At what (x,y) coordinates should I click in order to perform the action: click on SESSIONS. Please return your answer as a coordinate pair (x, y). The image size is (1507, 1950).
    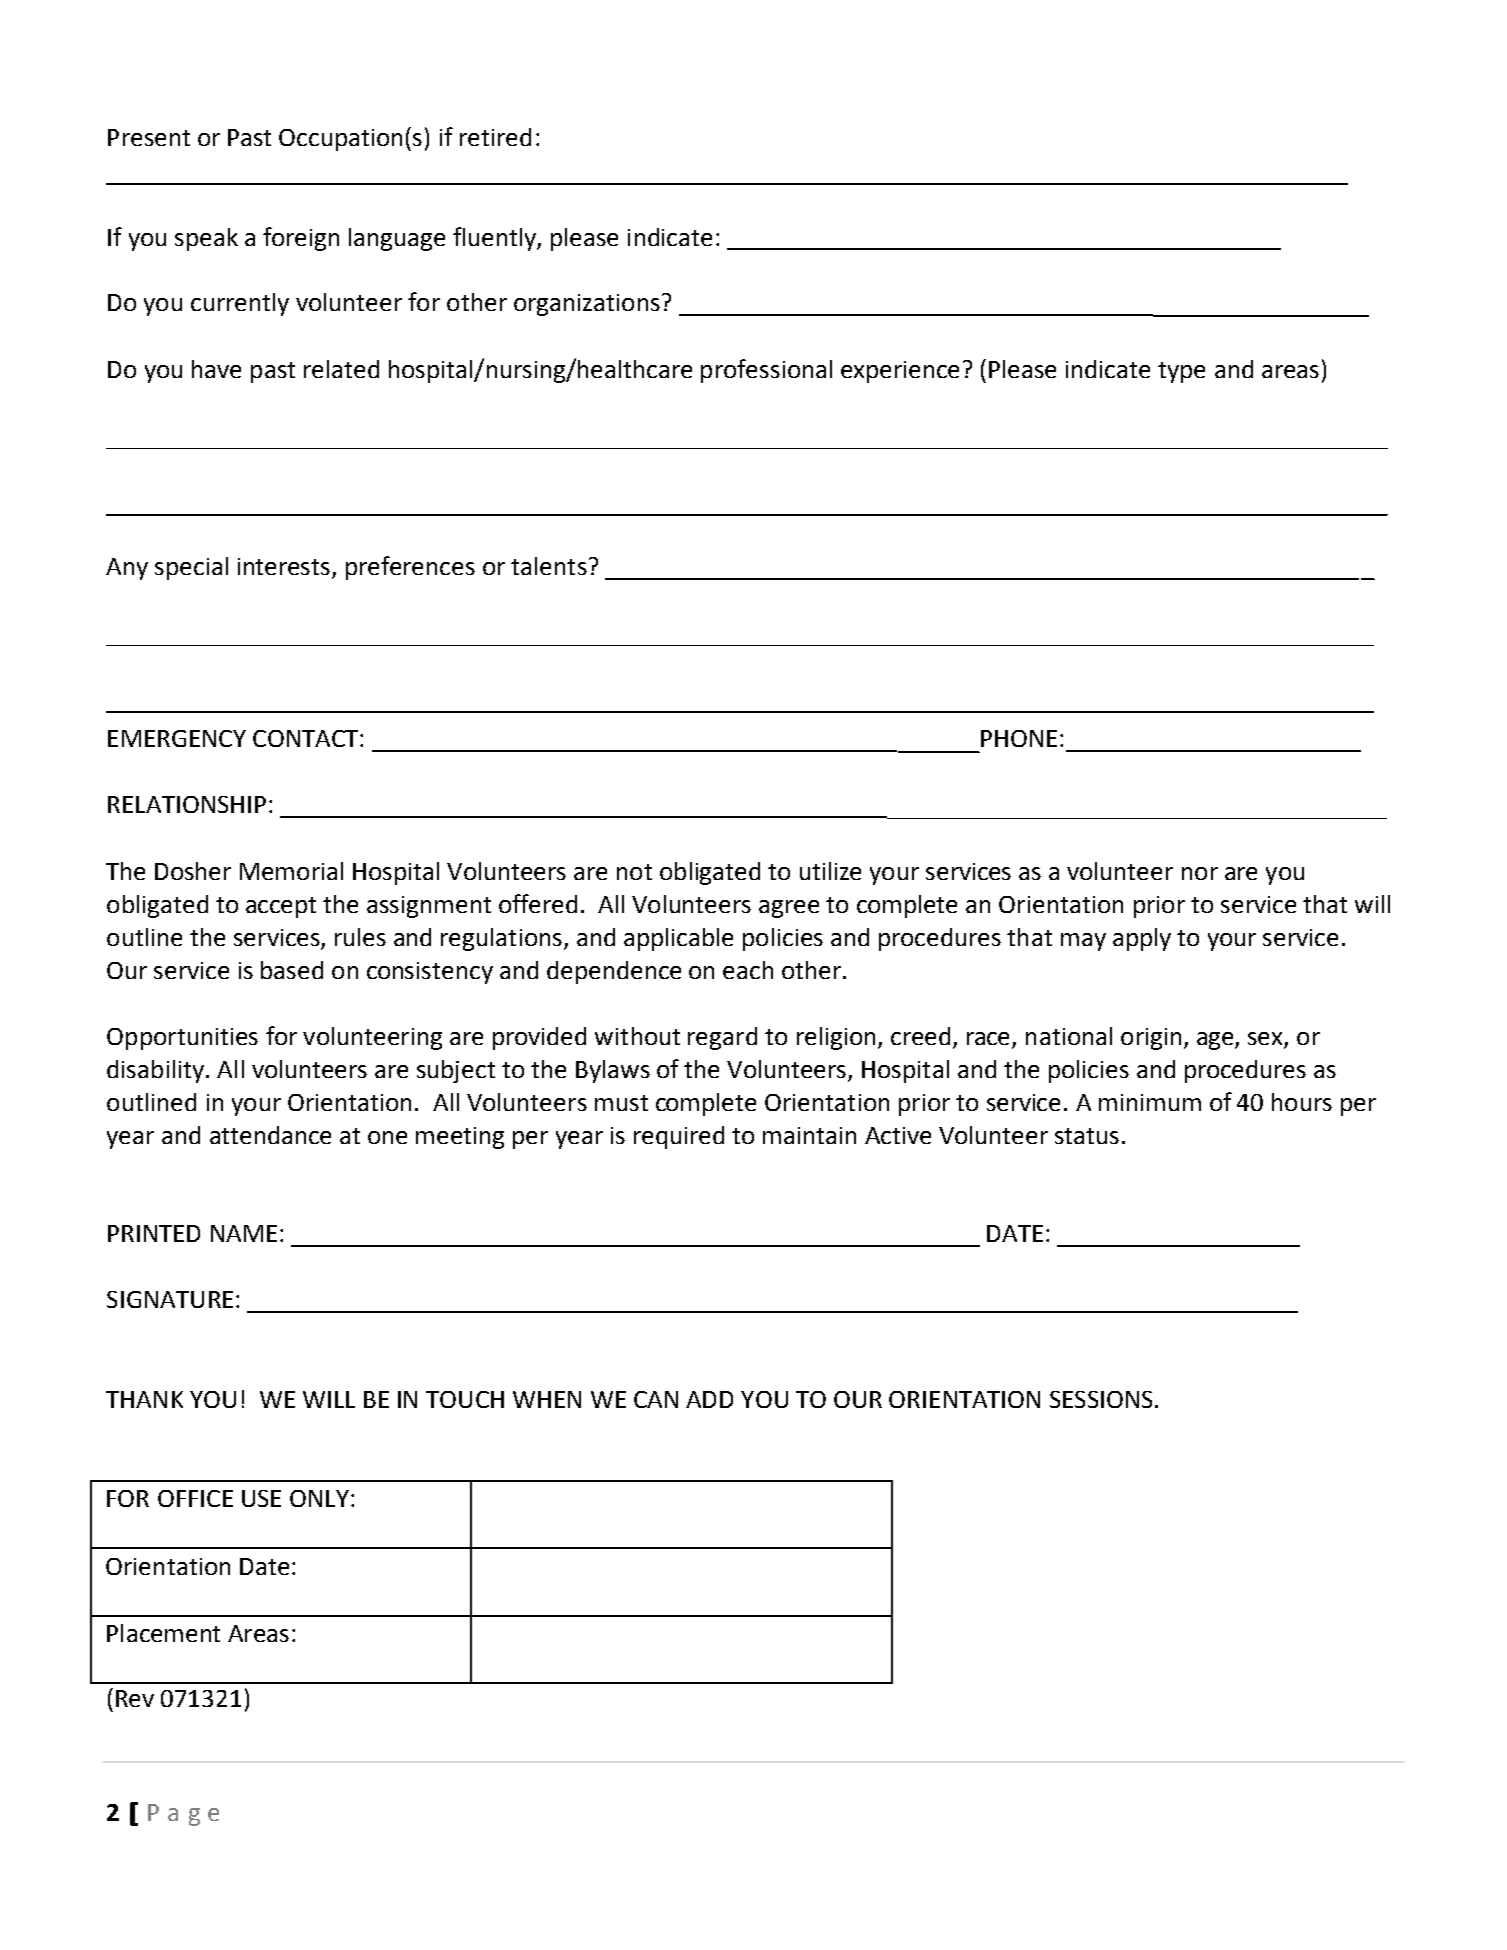
    Looking at the image, I should click on (1101, 1399).
